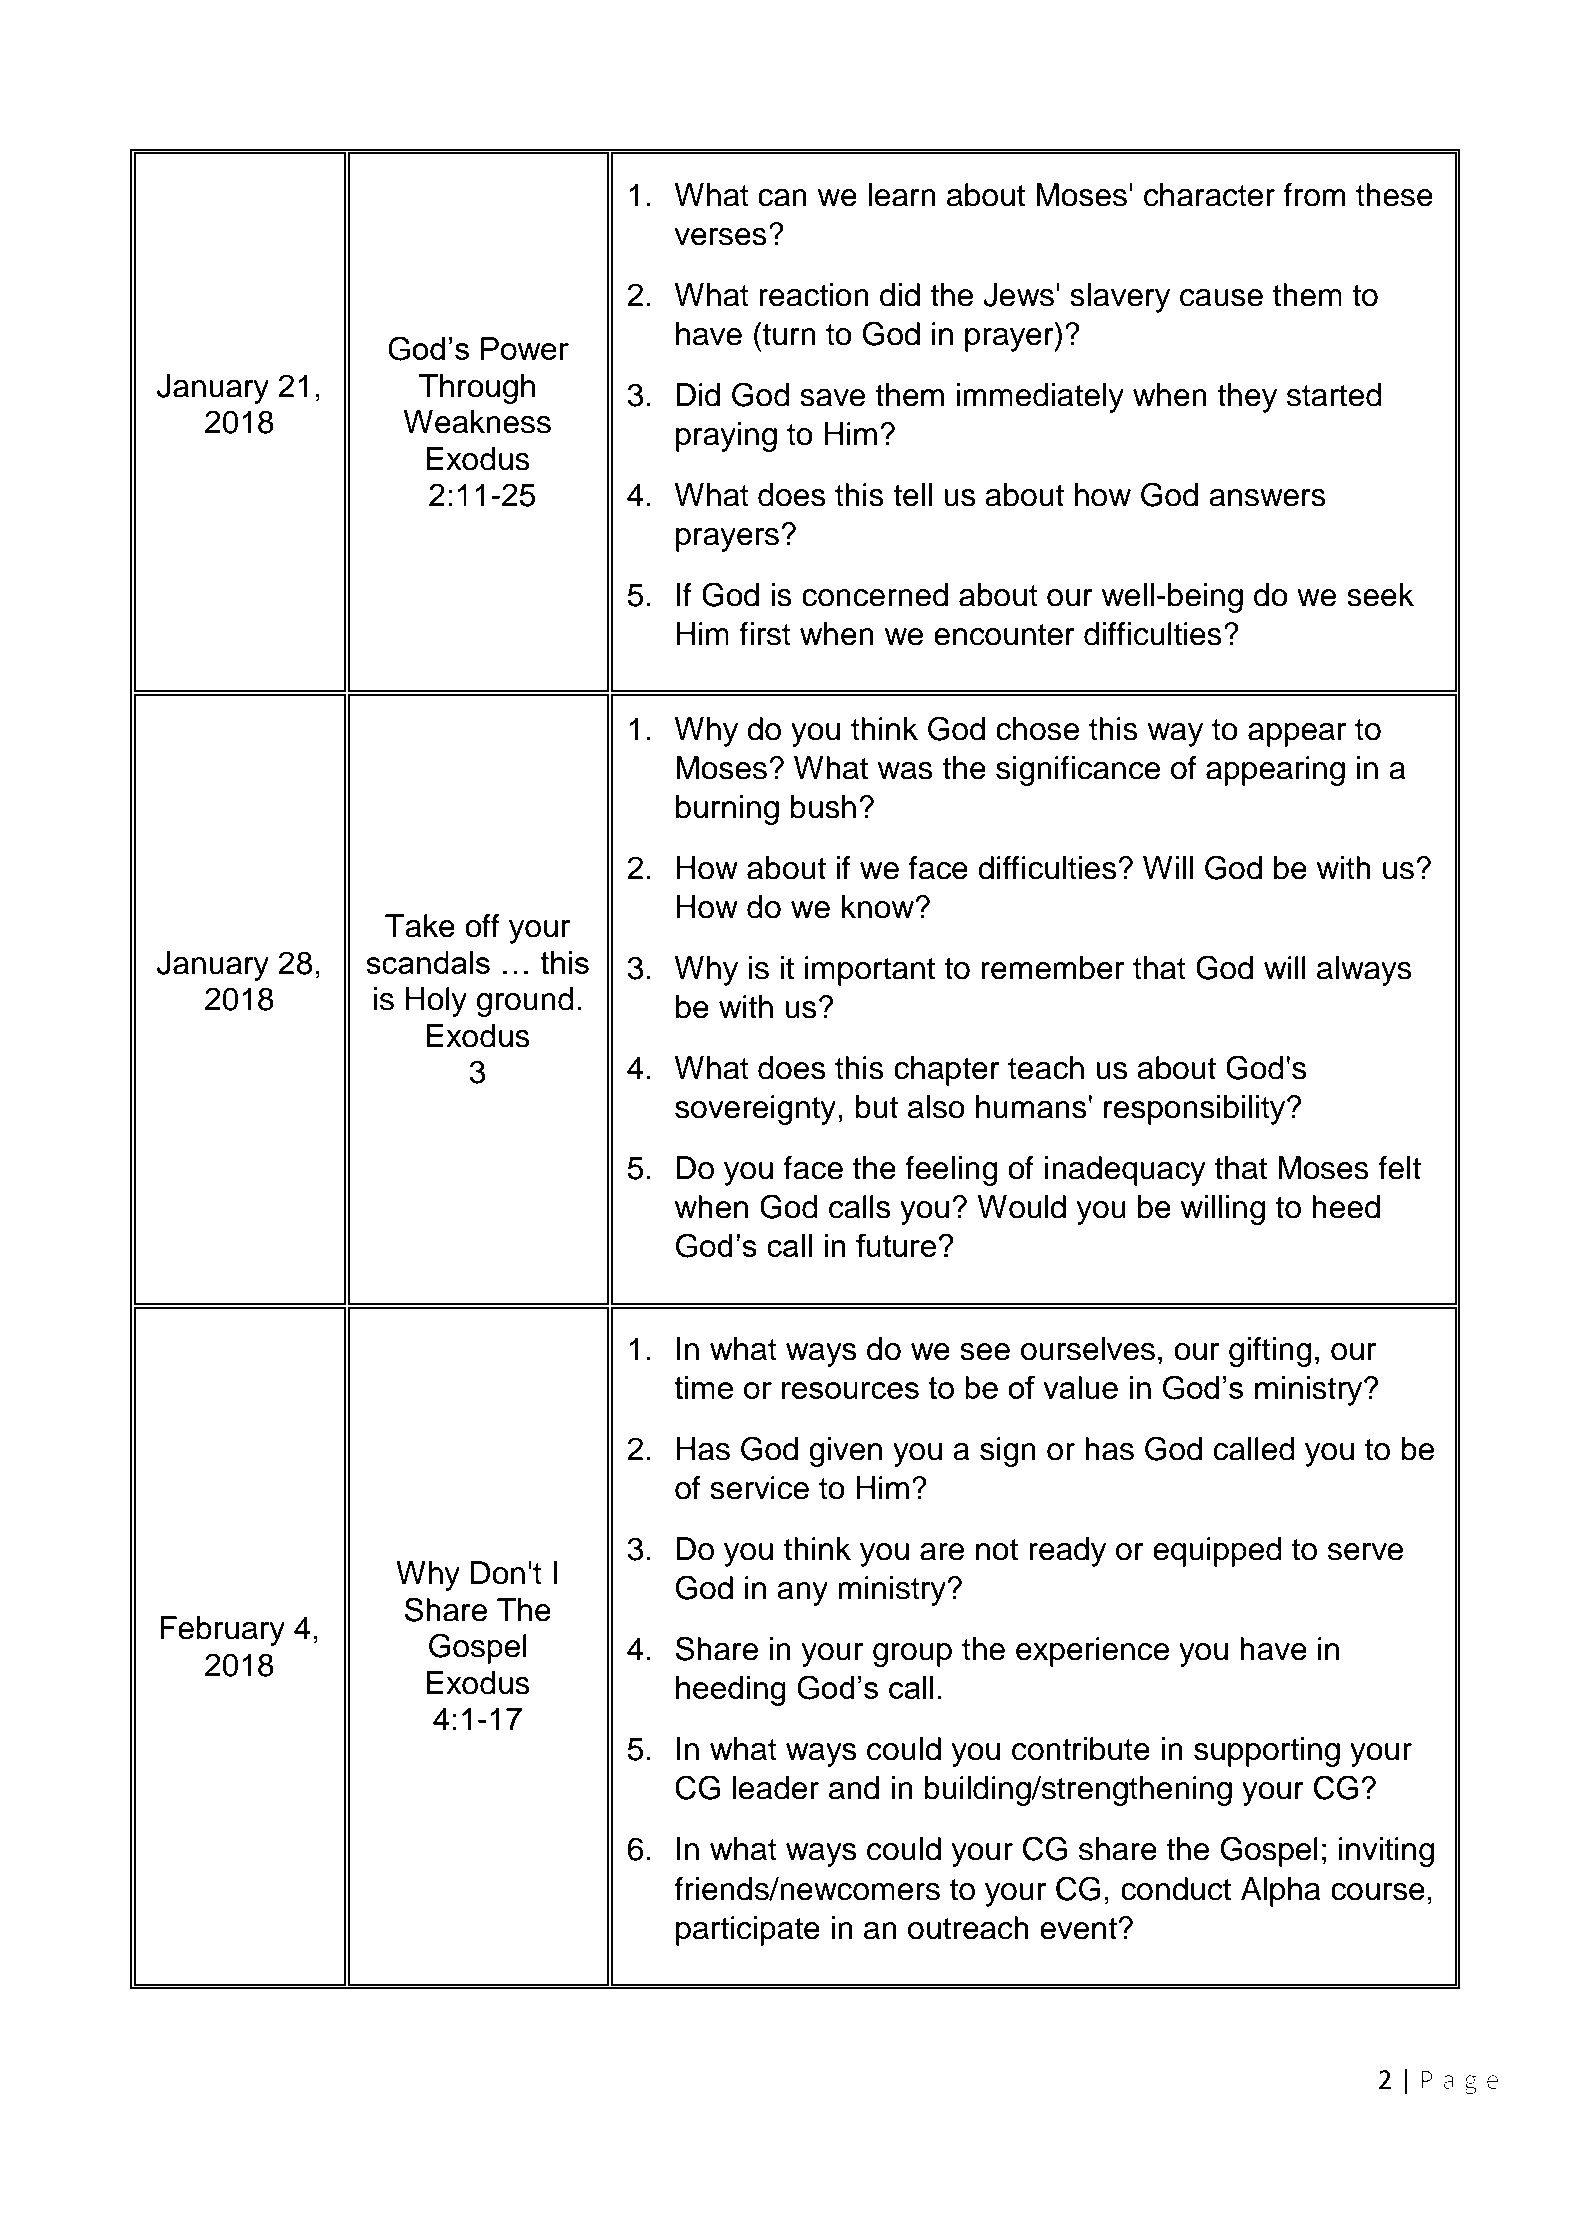 The image size is (1575, 2227). What do you see at coordinates (757, 1110) in the image?
I see `sovereignty` at bounding box center [757, 1110].
